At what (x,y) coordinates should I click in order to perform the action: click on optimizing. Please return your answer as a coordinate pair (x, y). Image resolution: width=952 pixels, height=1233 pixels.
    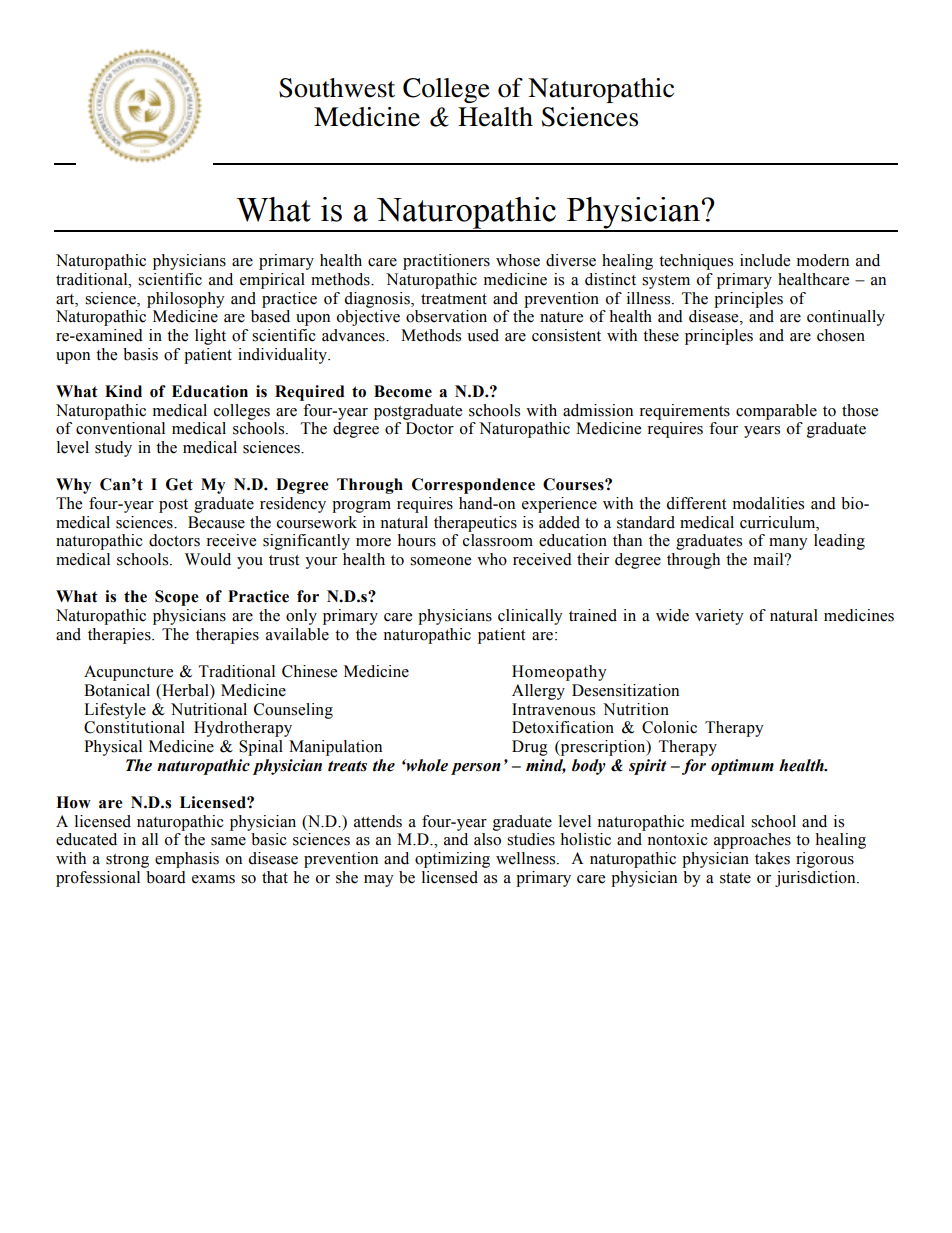
    Looking at the image, I should click on (452, 860).
